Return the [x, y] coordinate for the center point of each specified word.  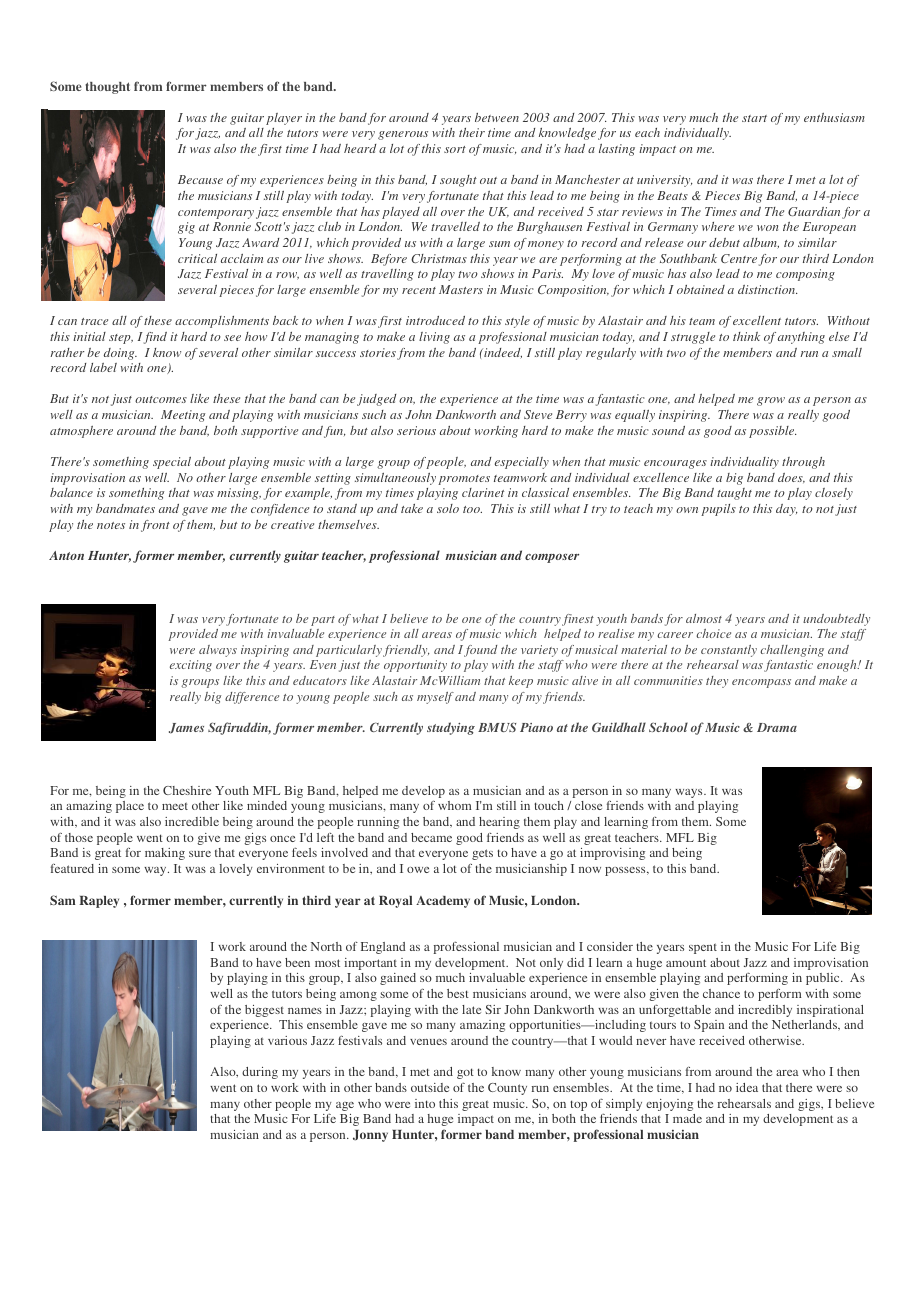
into [425, 1103]
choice [713, 633]
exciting [191, 666]
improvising [612, 854]
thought [107, 88]
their [472, 132]
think [746, 336]
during [260, 1073]
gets [482, 854]
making [165, 854]
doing [120, 354]
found [480, 651]
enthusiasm [834, 117]
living [434, 338]
